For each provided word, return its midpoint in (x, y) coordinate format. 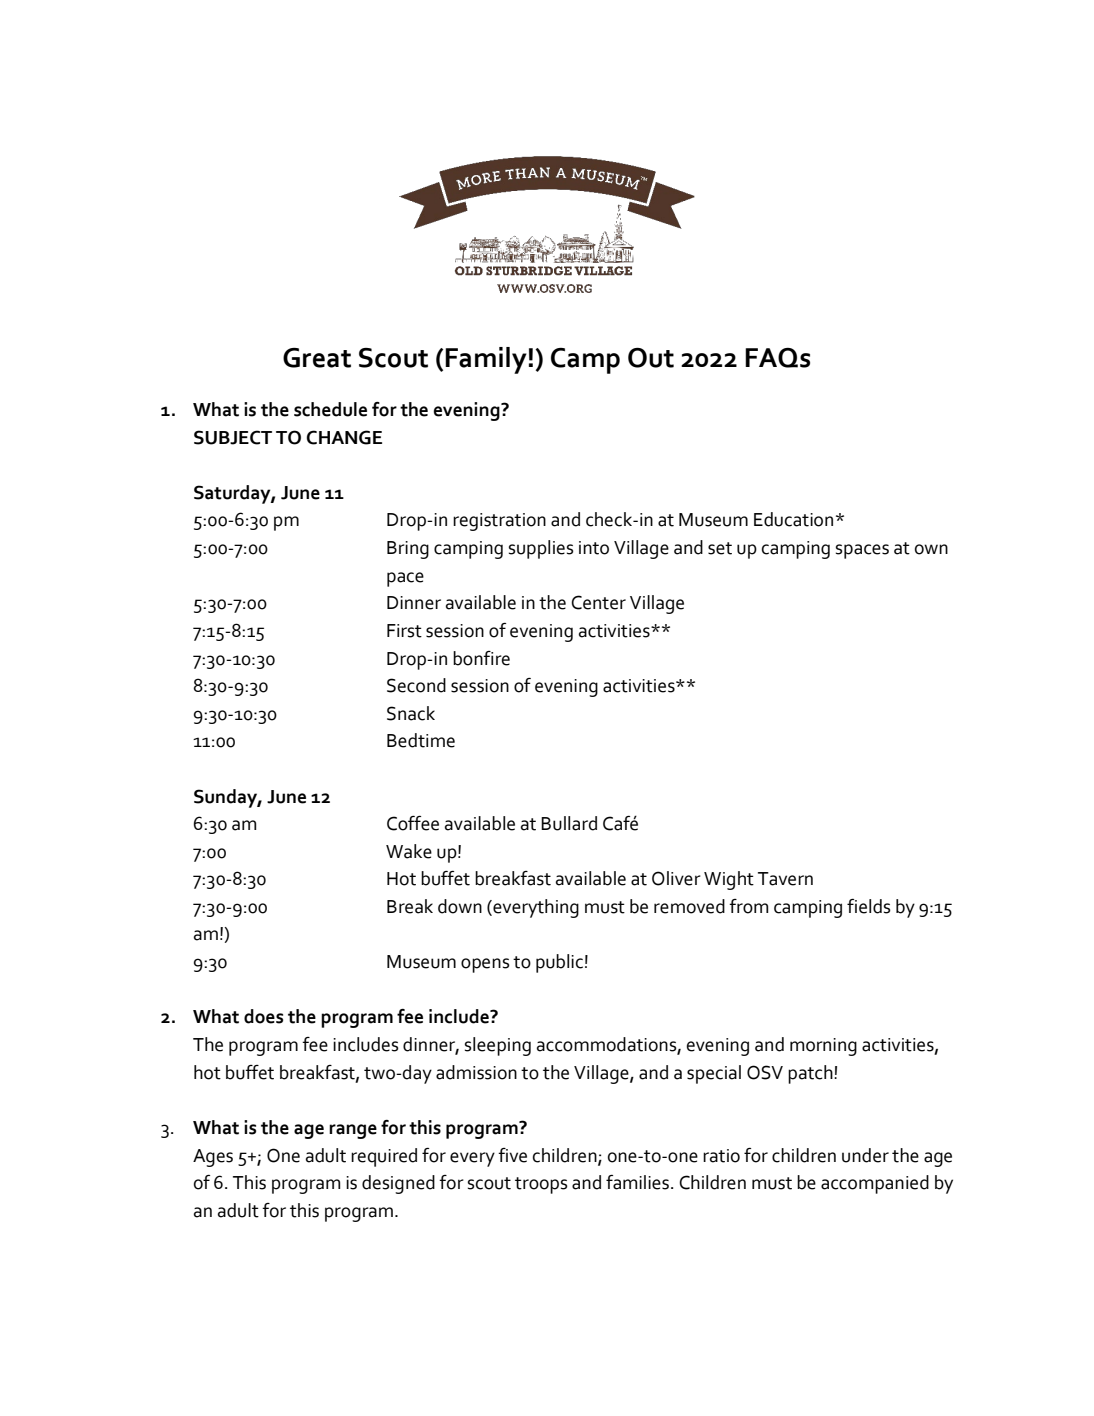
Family (486, 360)
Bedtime (421, 740)
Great (317, 358)
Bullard (569, 823)
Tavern (785, 879)
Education (793, 519)
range (353, 1131)
